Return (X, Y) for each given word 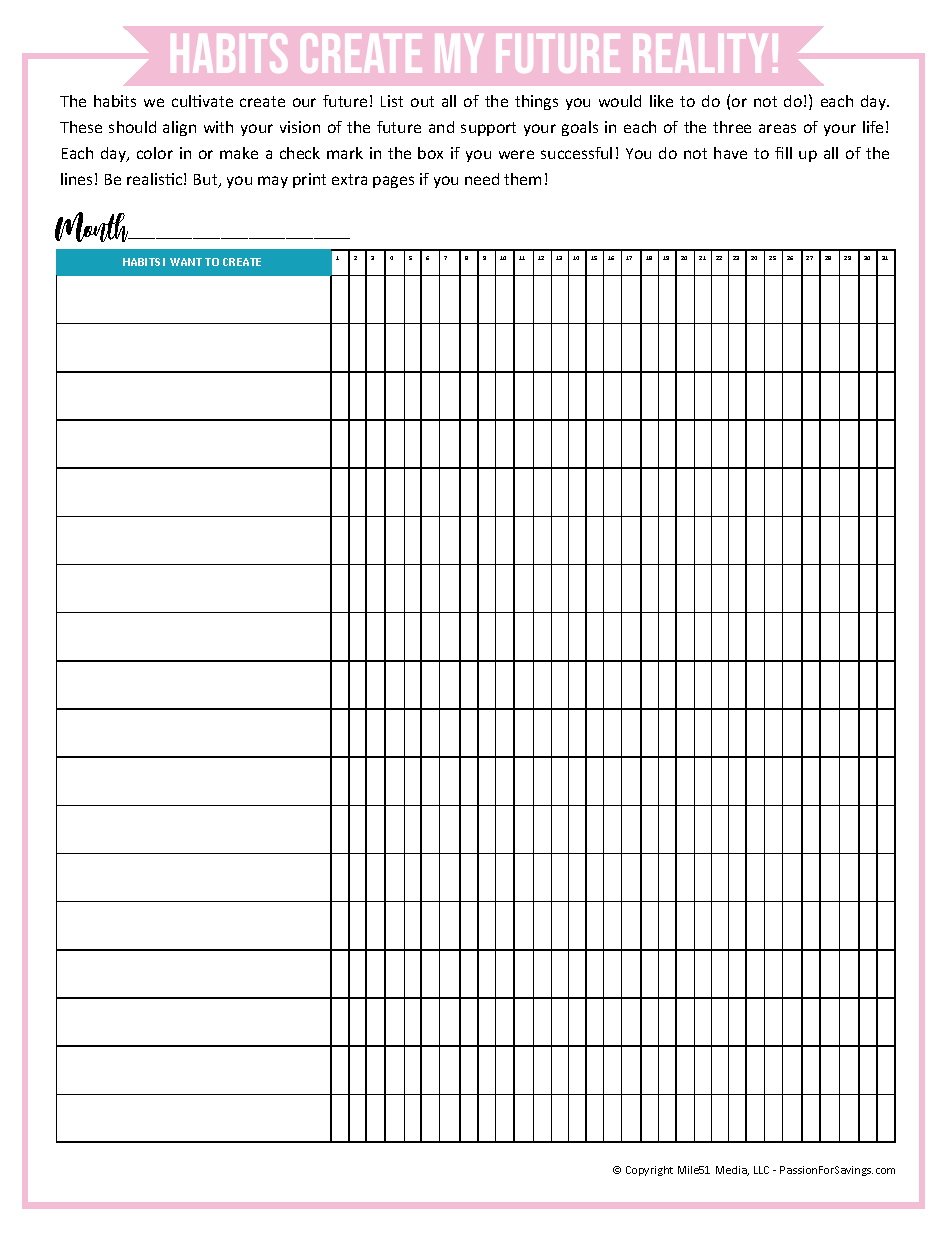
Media (732, 1171)
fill (783, 153)
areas (777, 128)
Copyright (649, 1171)
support (488, 129)
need (482, 179)
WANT (186, 262)
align (179, 128)
